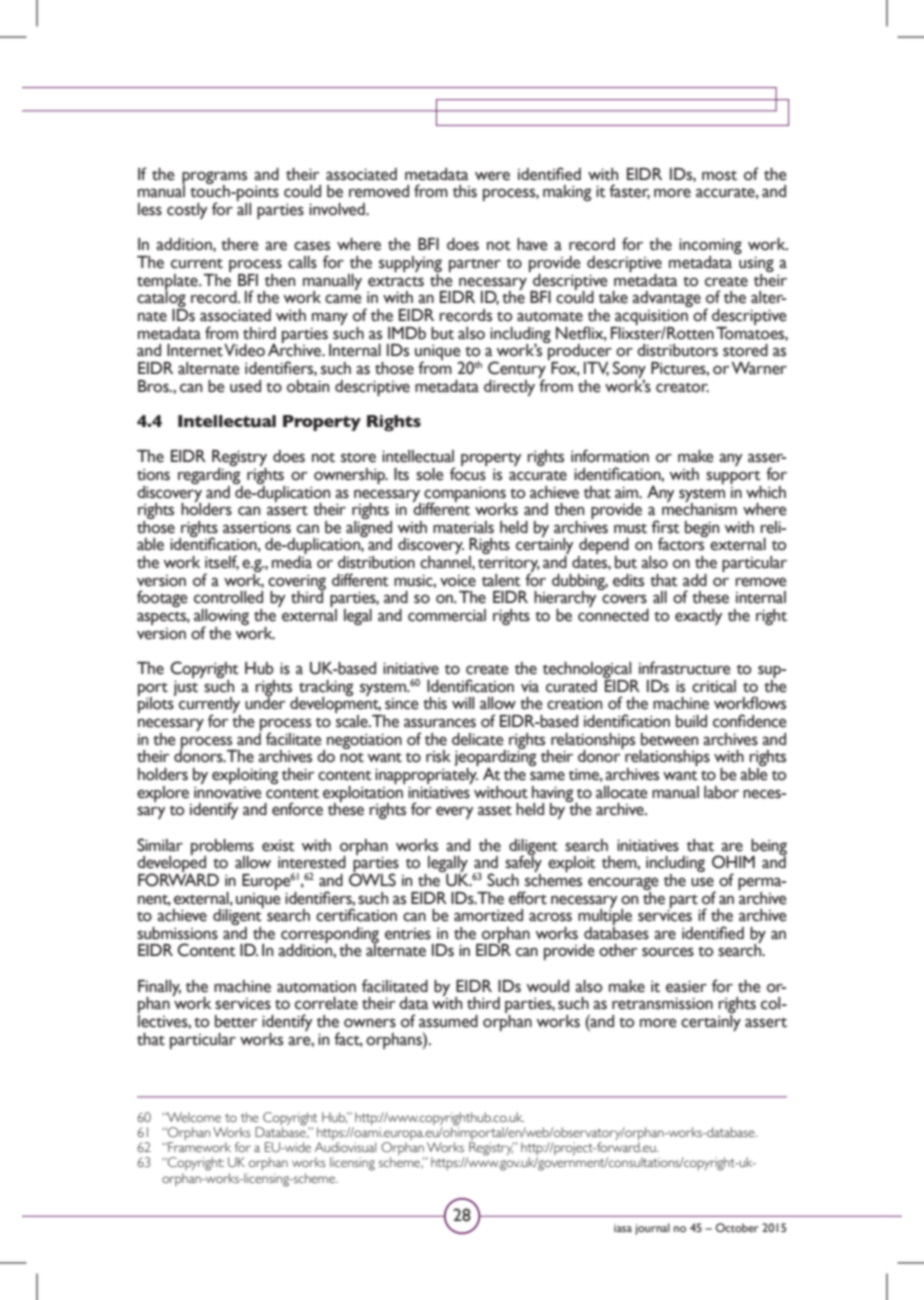 This document has width=924, height=1300. I want to click on were, so click(492, 176).
